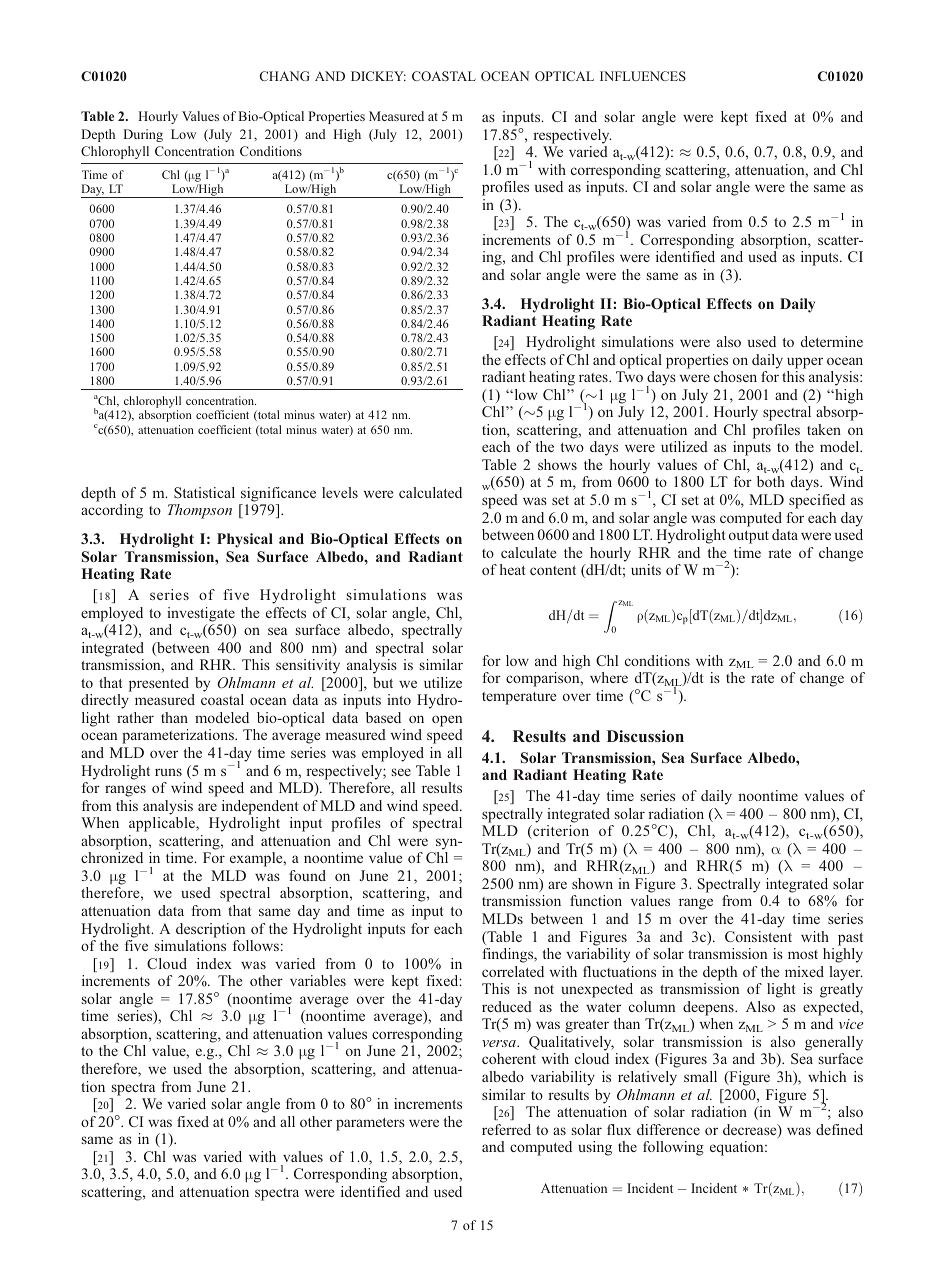 This screenshot has width=945, height=1288. Describe the element at coordinates (553, 570) in the screenshot. I see `content` at that location.
